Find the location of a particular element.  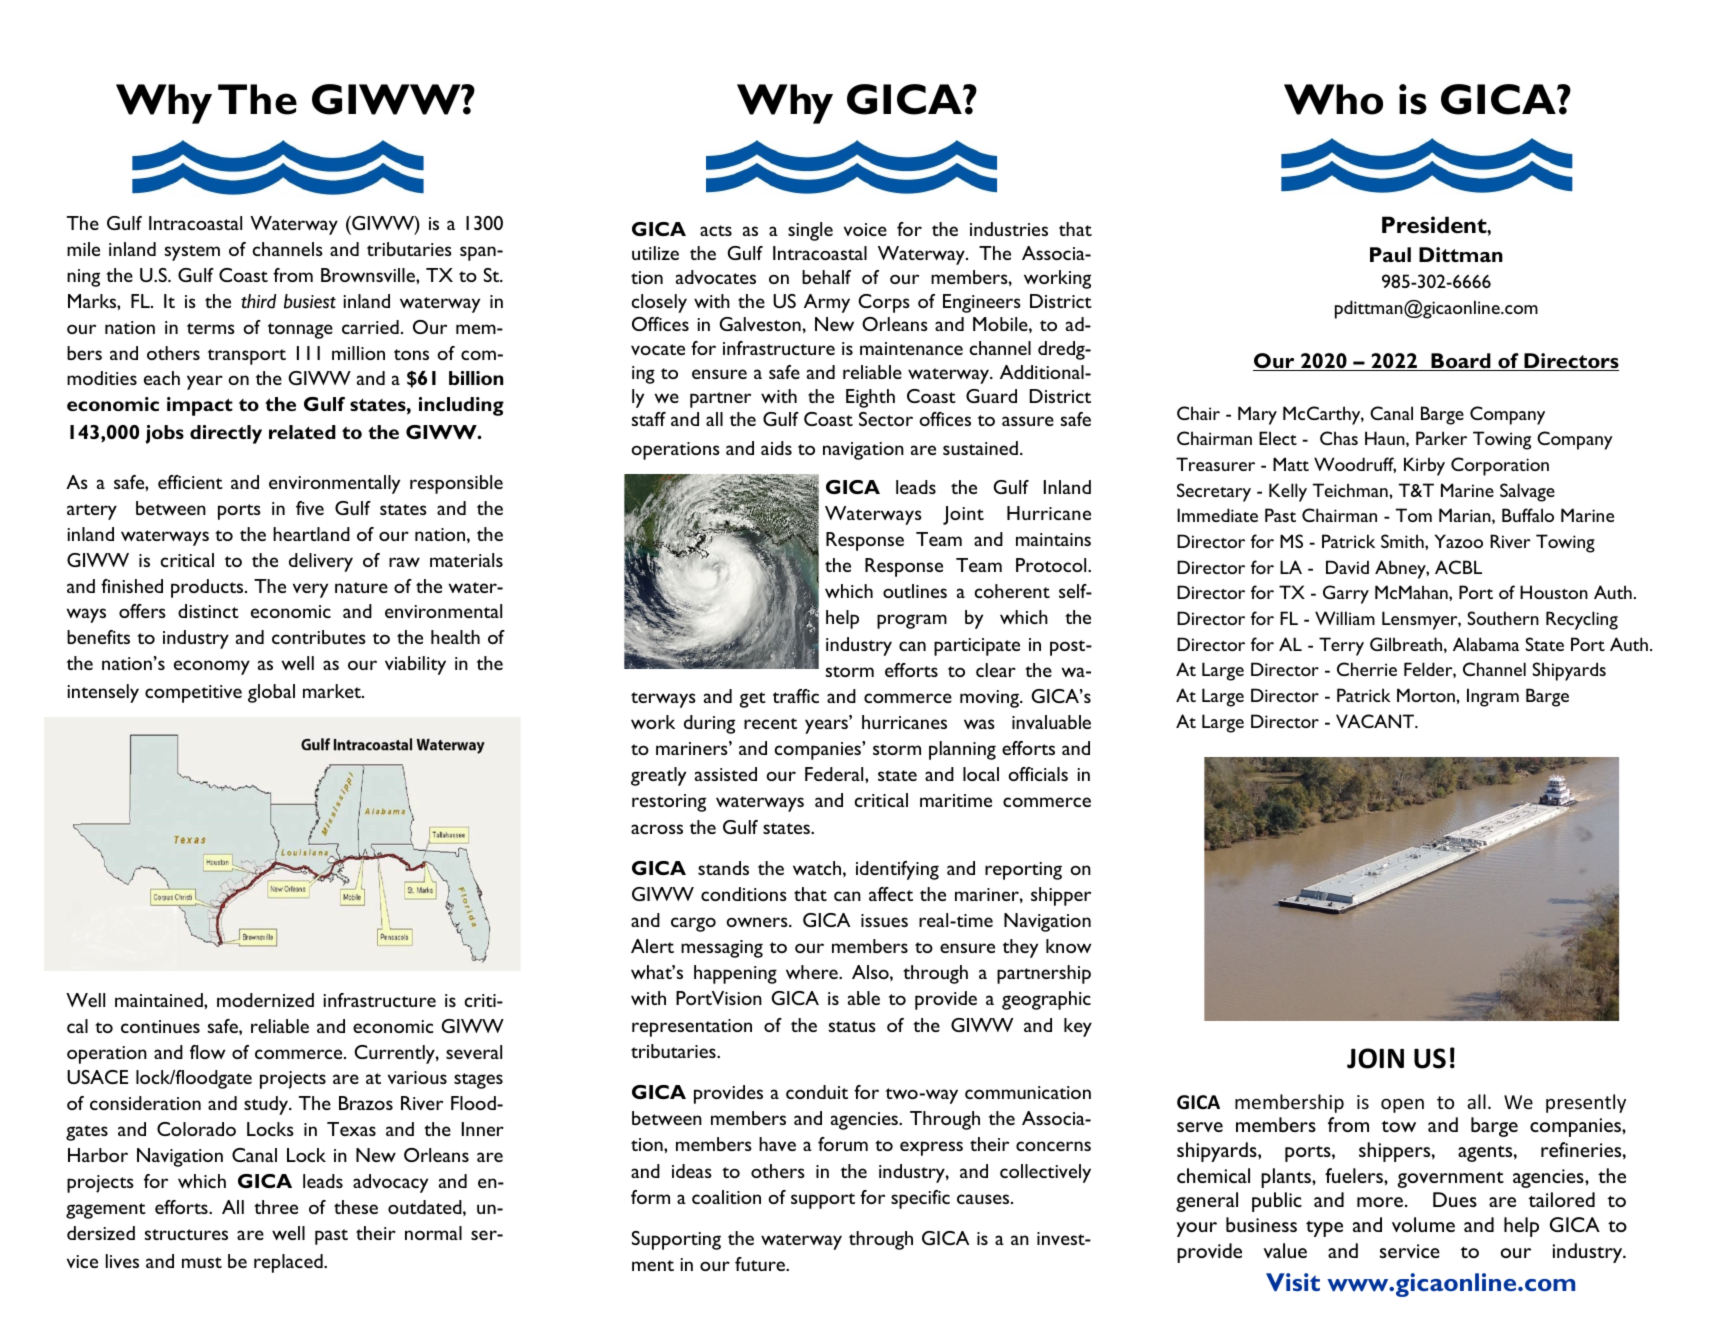

Who is located at coordinates (1333, 99).
